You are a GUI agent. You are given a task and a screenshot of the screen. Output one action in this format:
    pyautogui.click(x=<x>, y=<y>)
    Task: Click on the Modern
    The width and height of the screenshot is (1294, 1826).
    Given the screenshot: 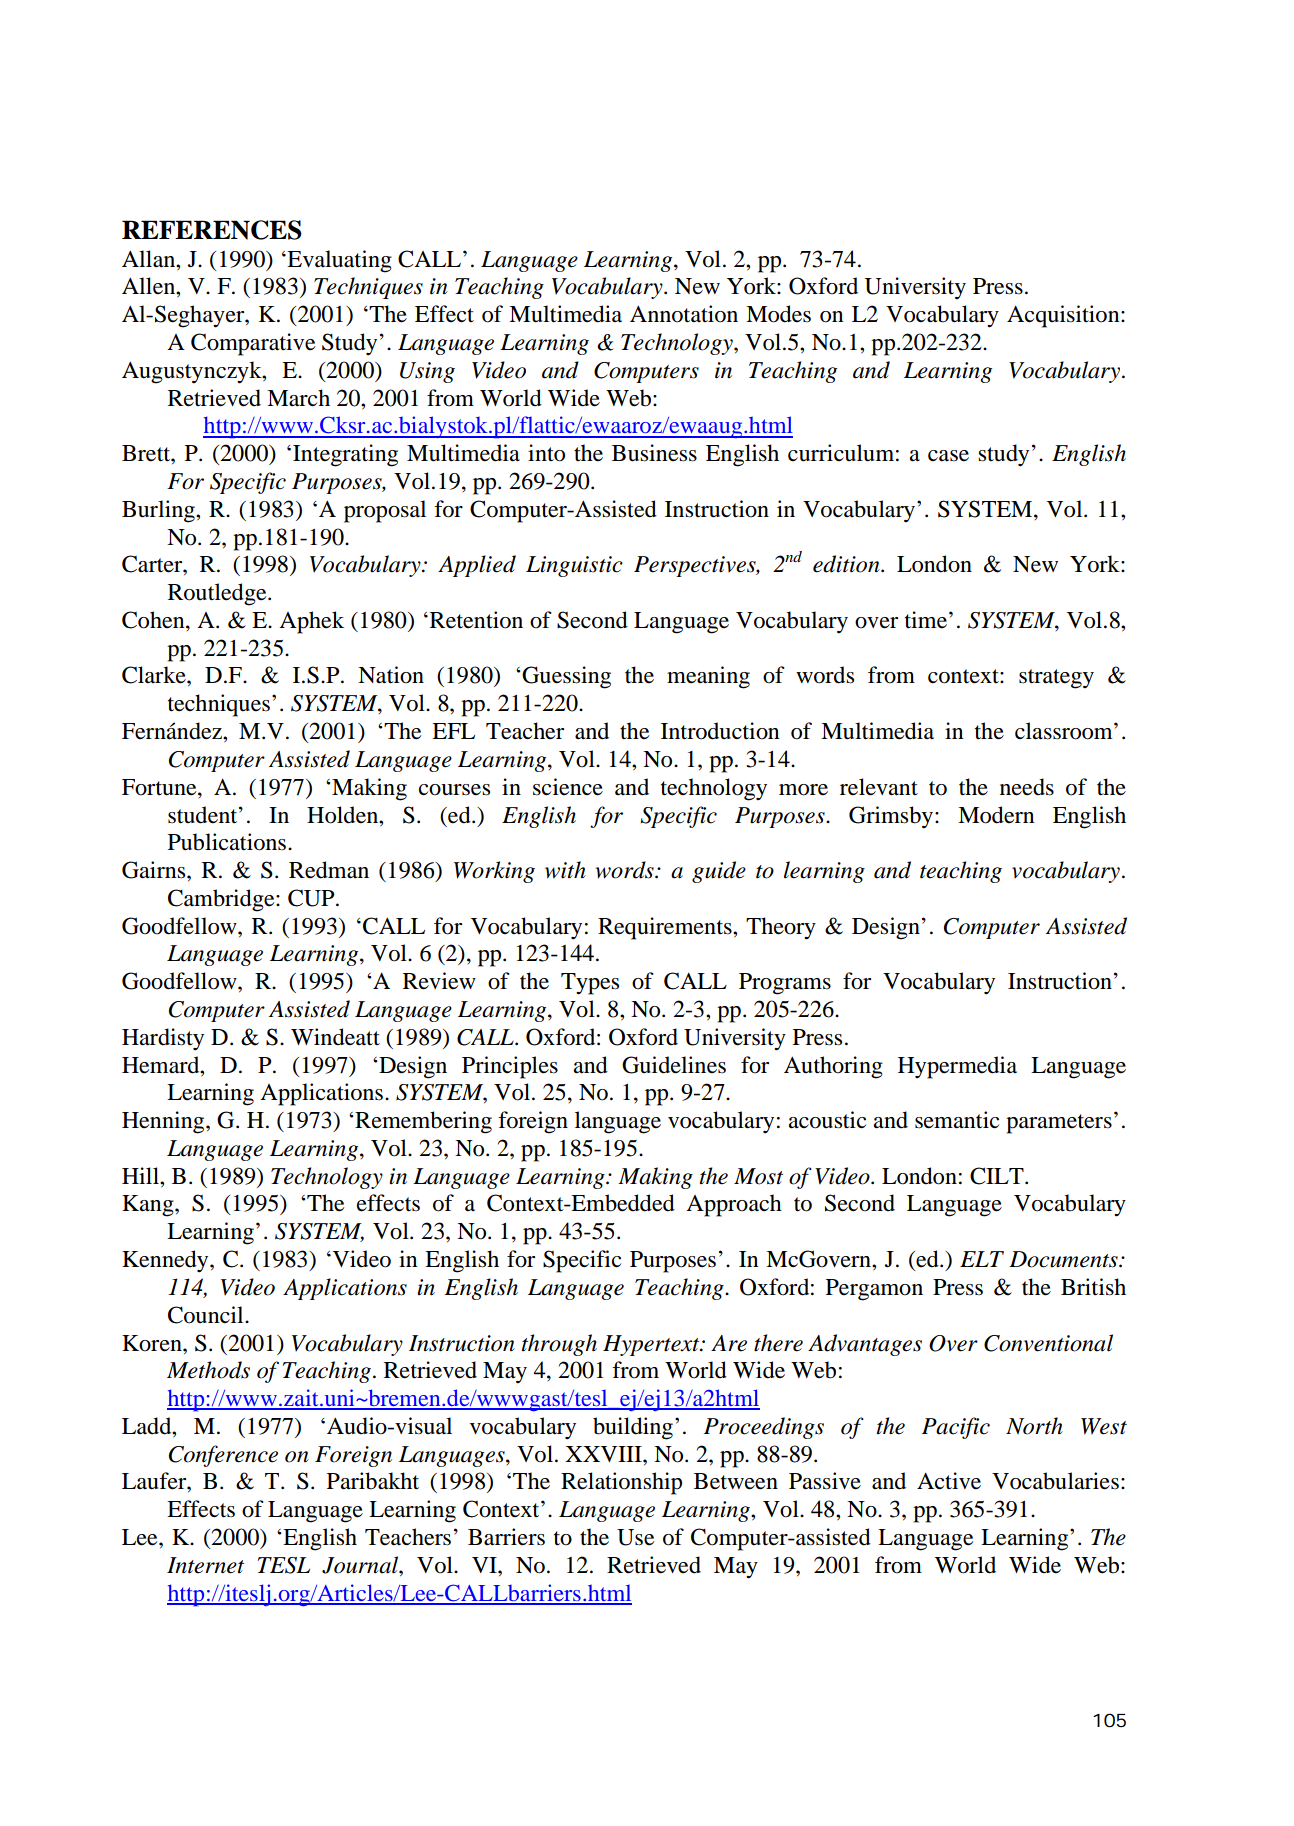 What is the action you would take?
    pyautogui.click(x=996, y=815)
